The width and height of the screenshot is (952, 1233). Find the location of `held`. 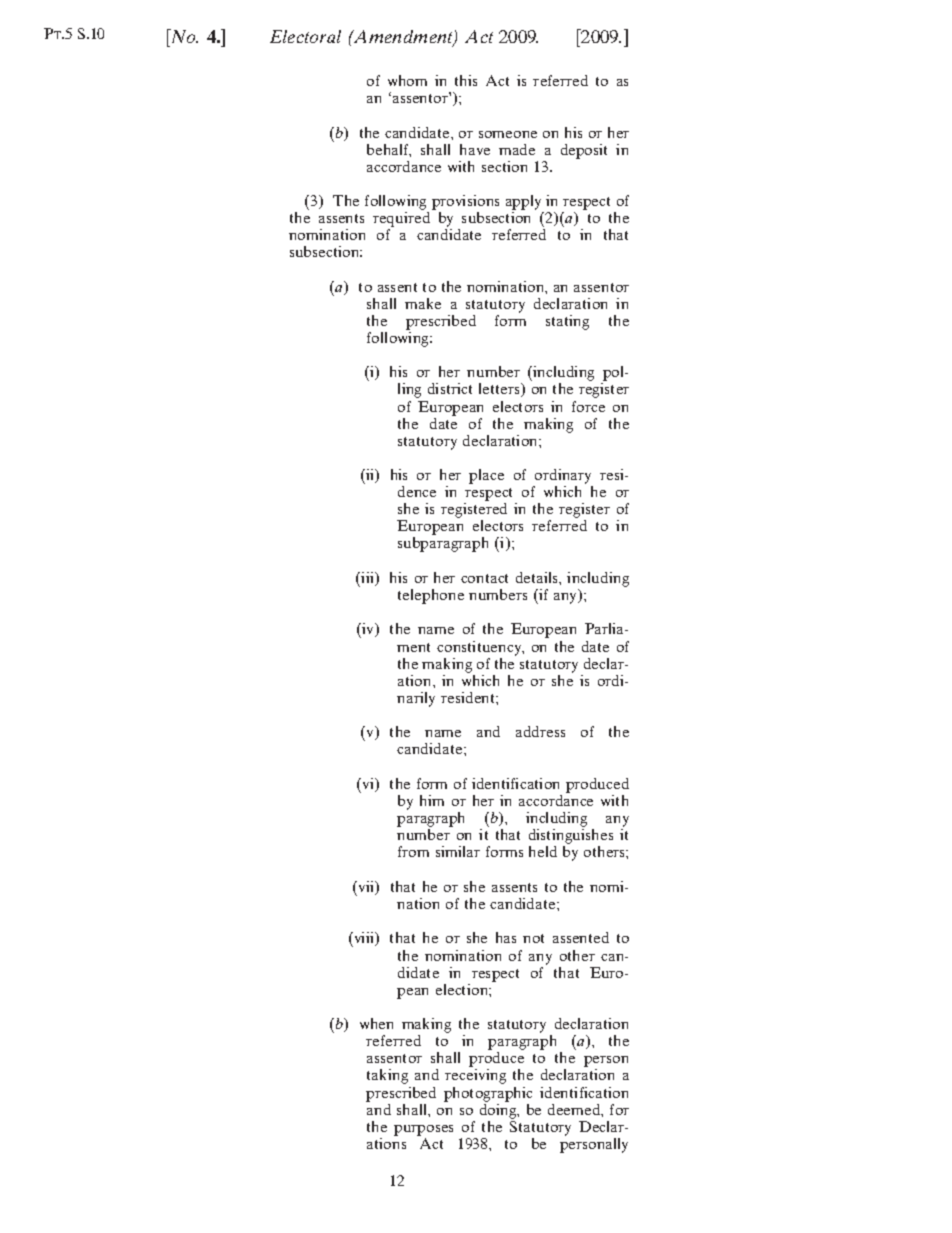

held is located at coordinates (543, 851).
